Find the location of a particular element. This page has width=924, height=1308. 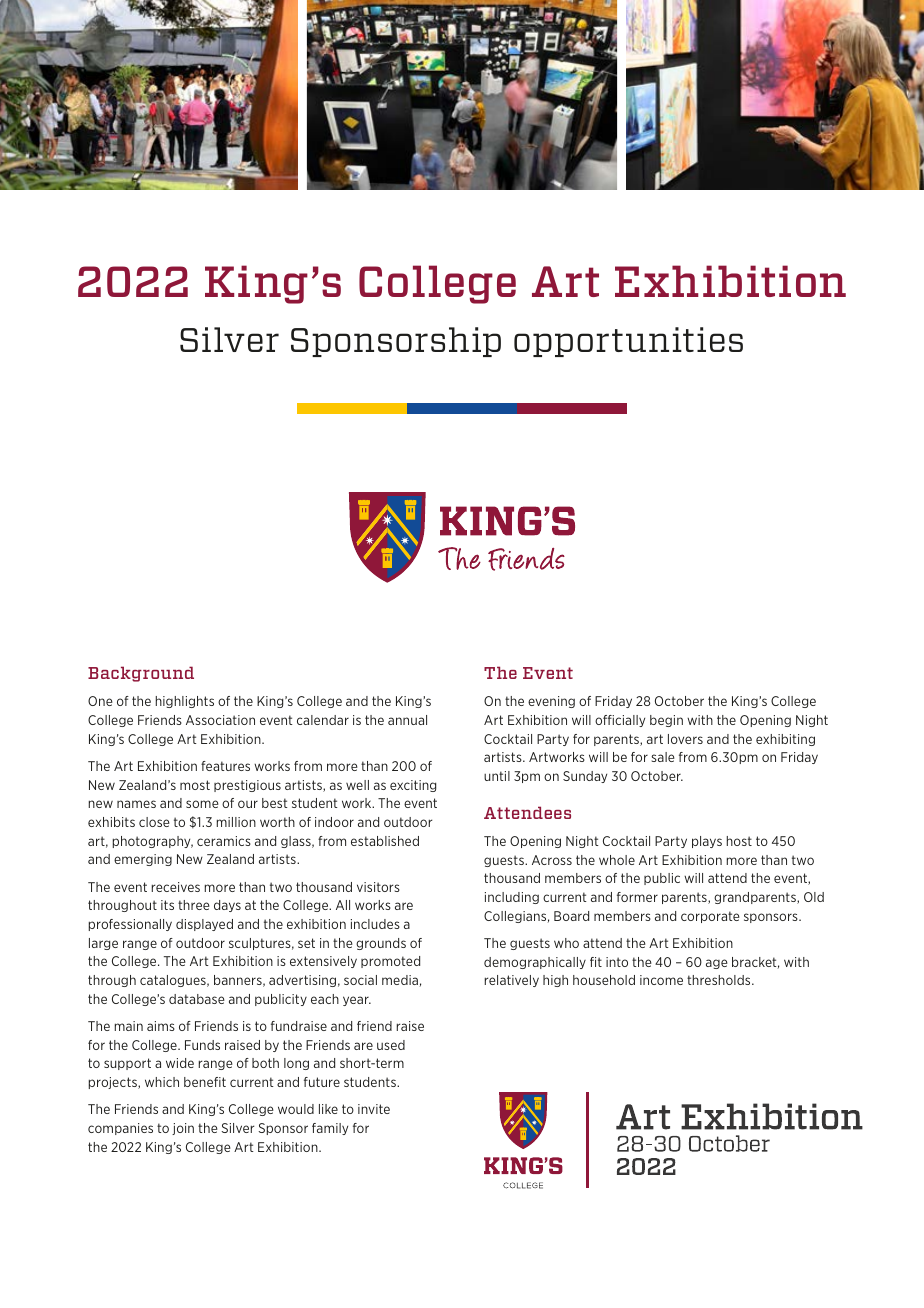

evening is located at coordinates (551, 702).
